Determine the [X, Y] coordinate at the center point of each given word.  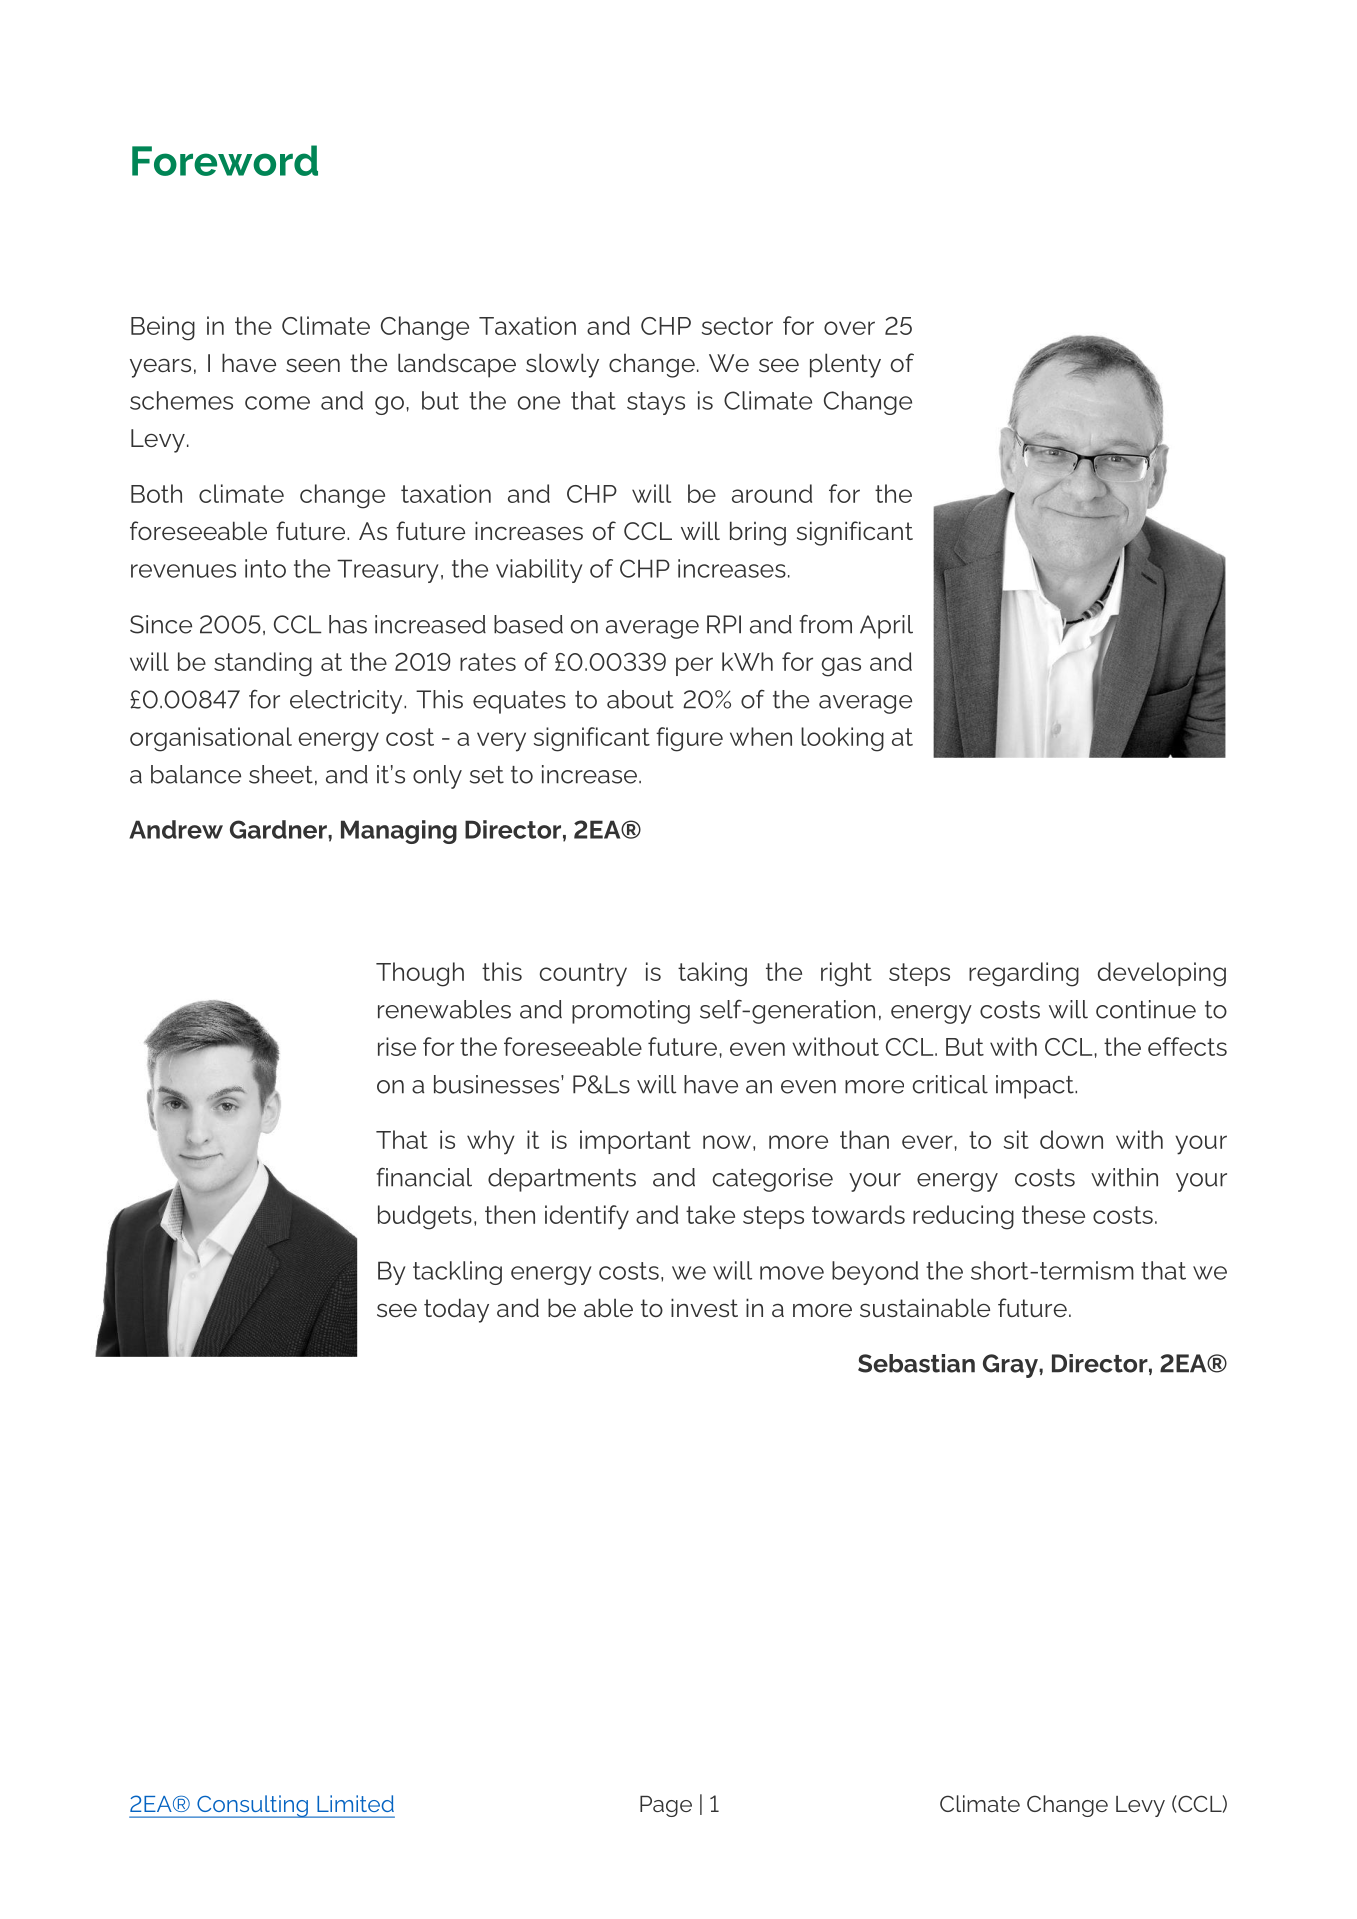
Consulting [252, 1806]
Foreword [225, 160]
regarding [1024, 974]
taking [712, 974]
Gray [1011, 1366]
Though [420, 974]
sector [737, 326]
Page [666, 1806]
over [849, 328]
